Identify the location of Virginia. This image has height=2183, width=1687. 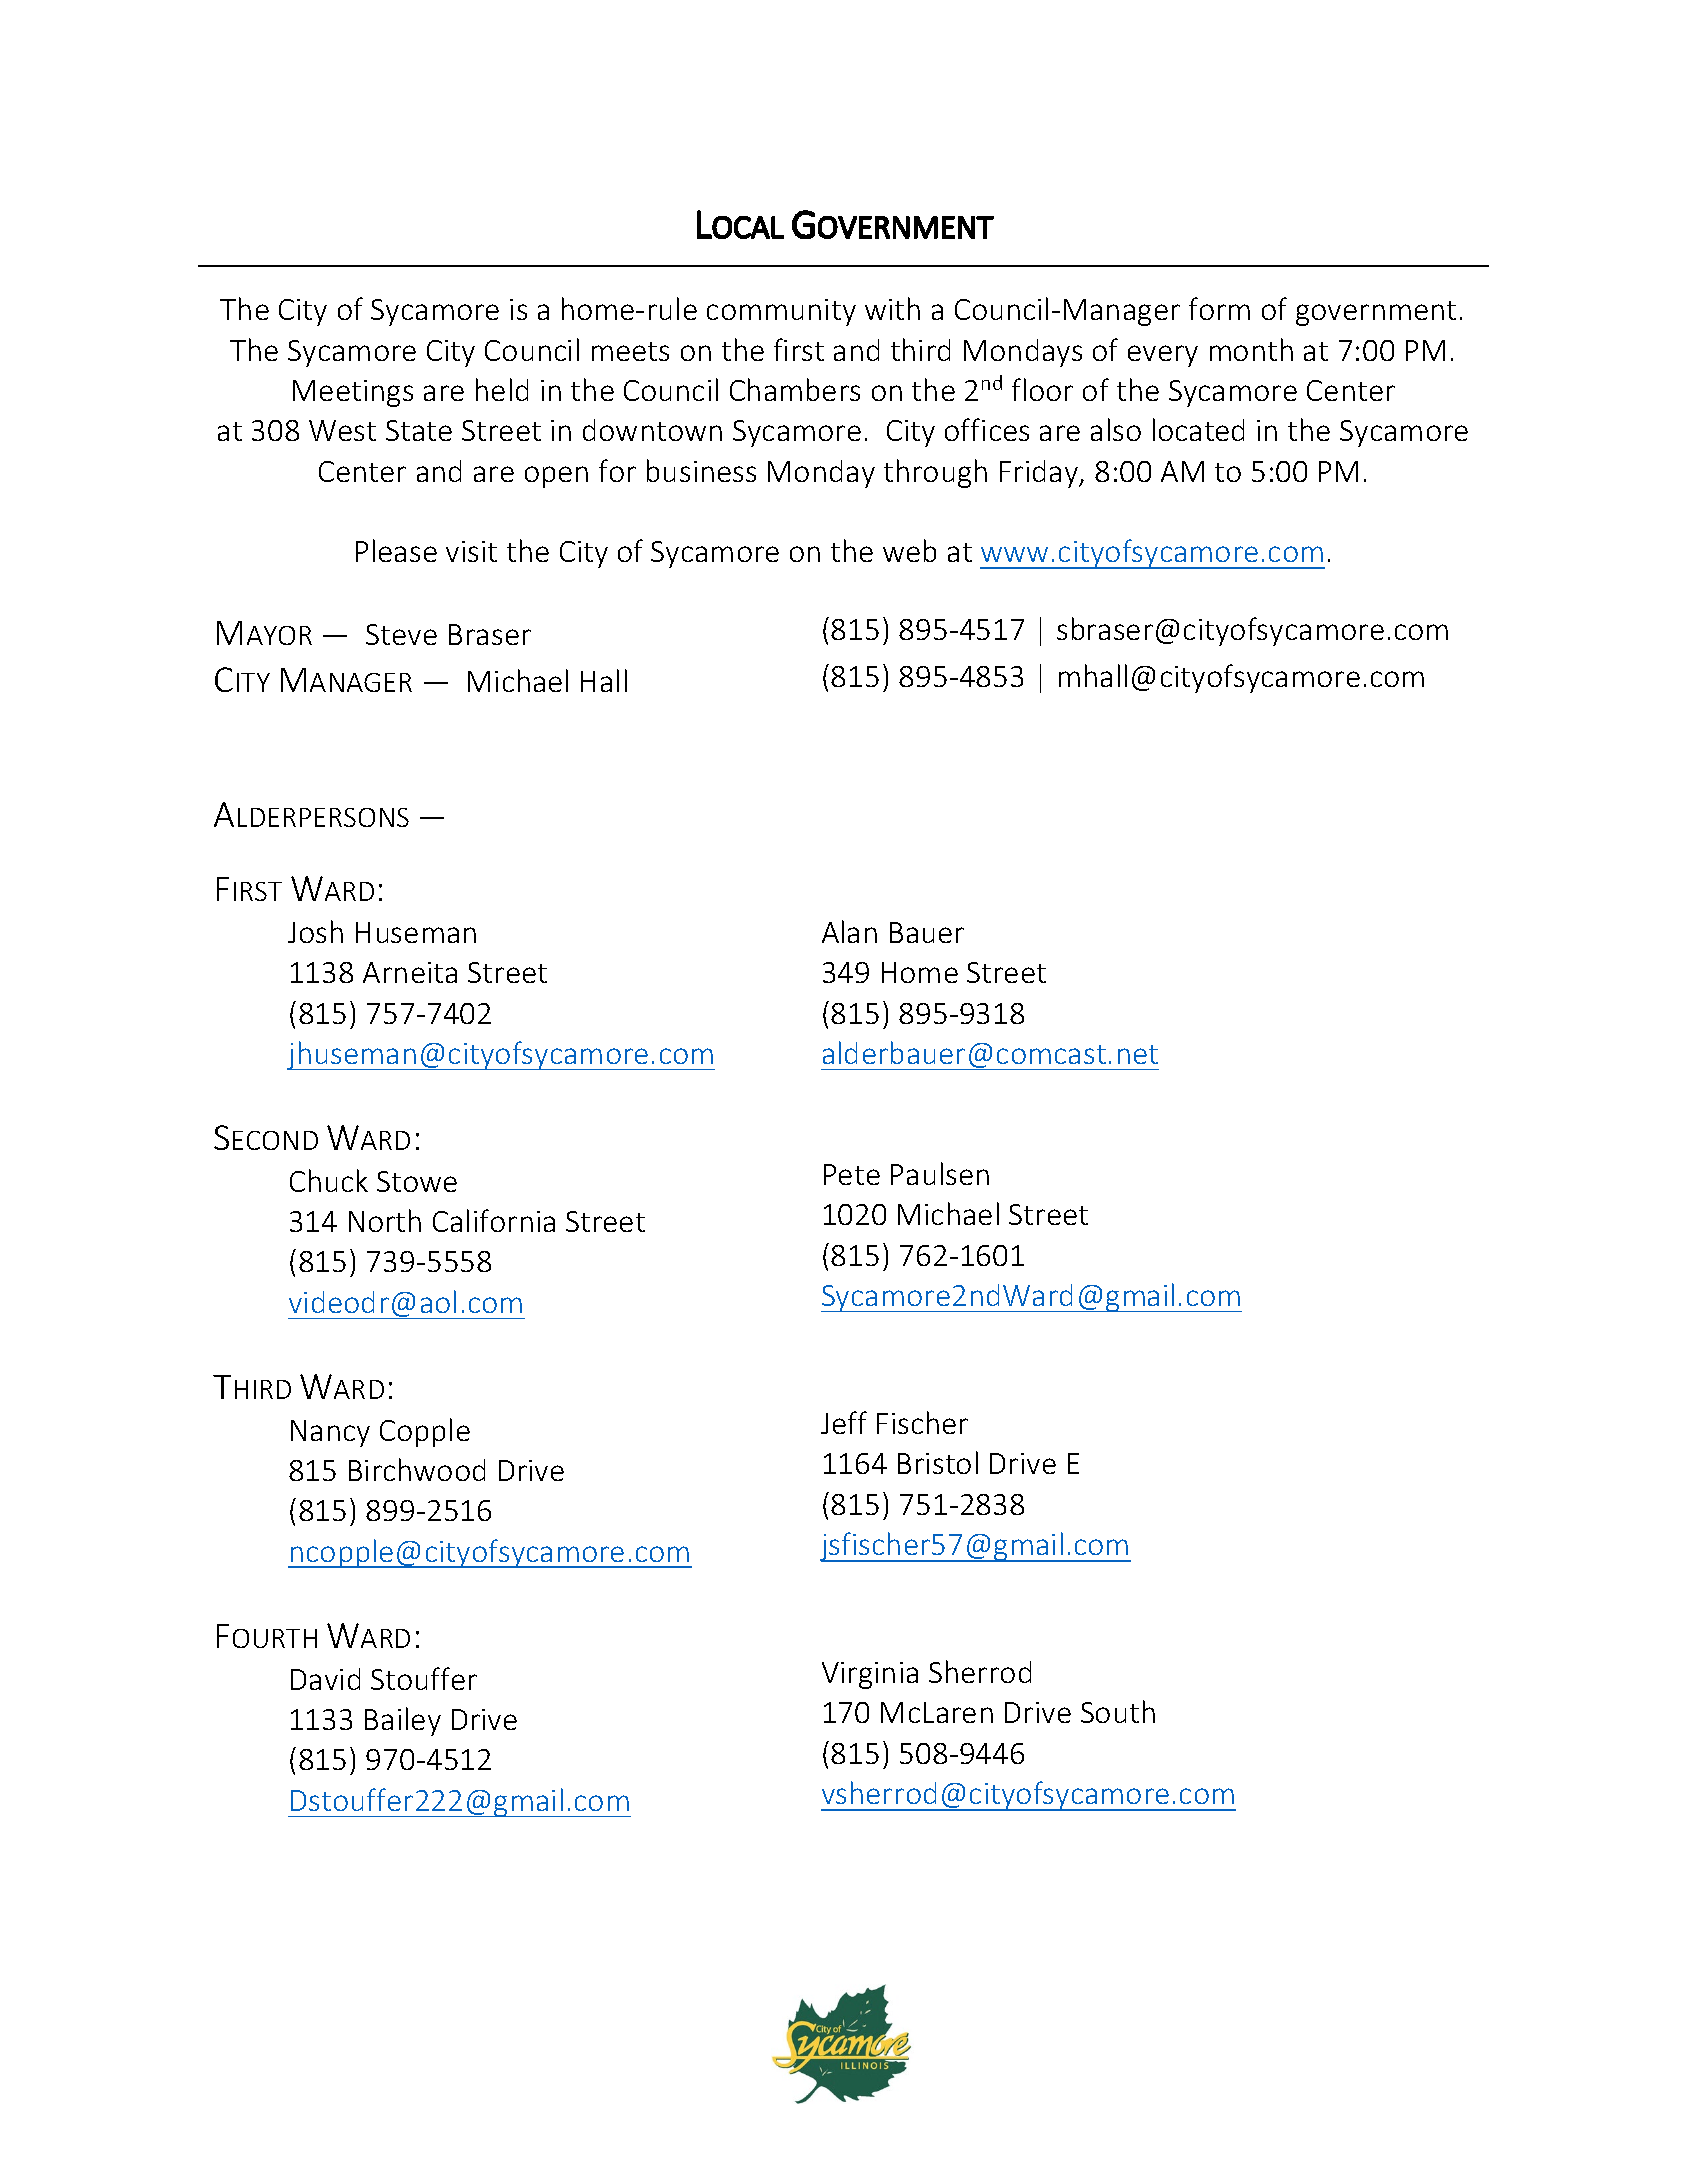
(870, 1675).
